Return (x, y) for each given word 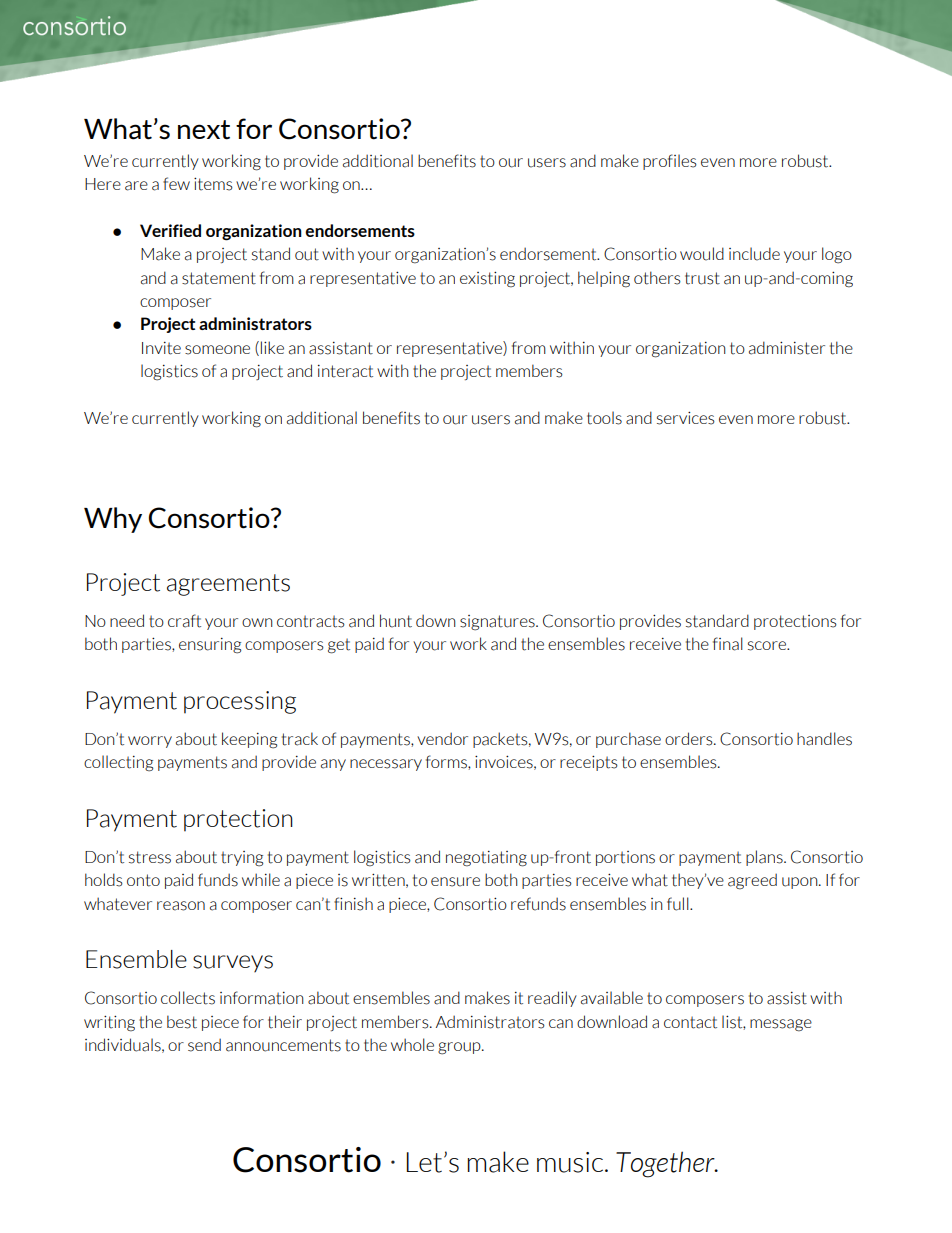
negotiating (486, 859)
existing (487, 279)
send (204, 1045)
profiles (670, 162)
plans (765, 858)
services (686, 418)
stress (150, 857)
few (176, 183)
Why (113, 520)
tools (604, 418)
